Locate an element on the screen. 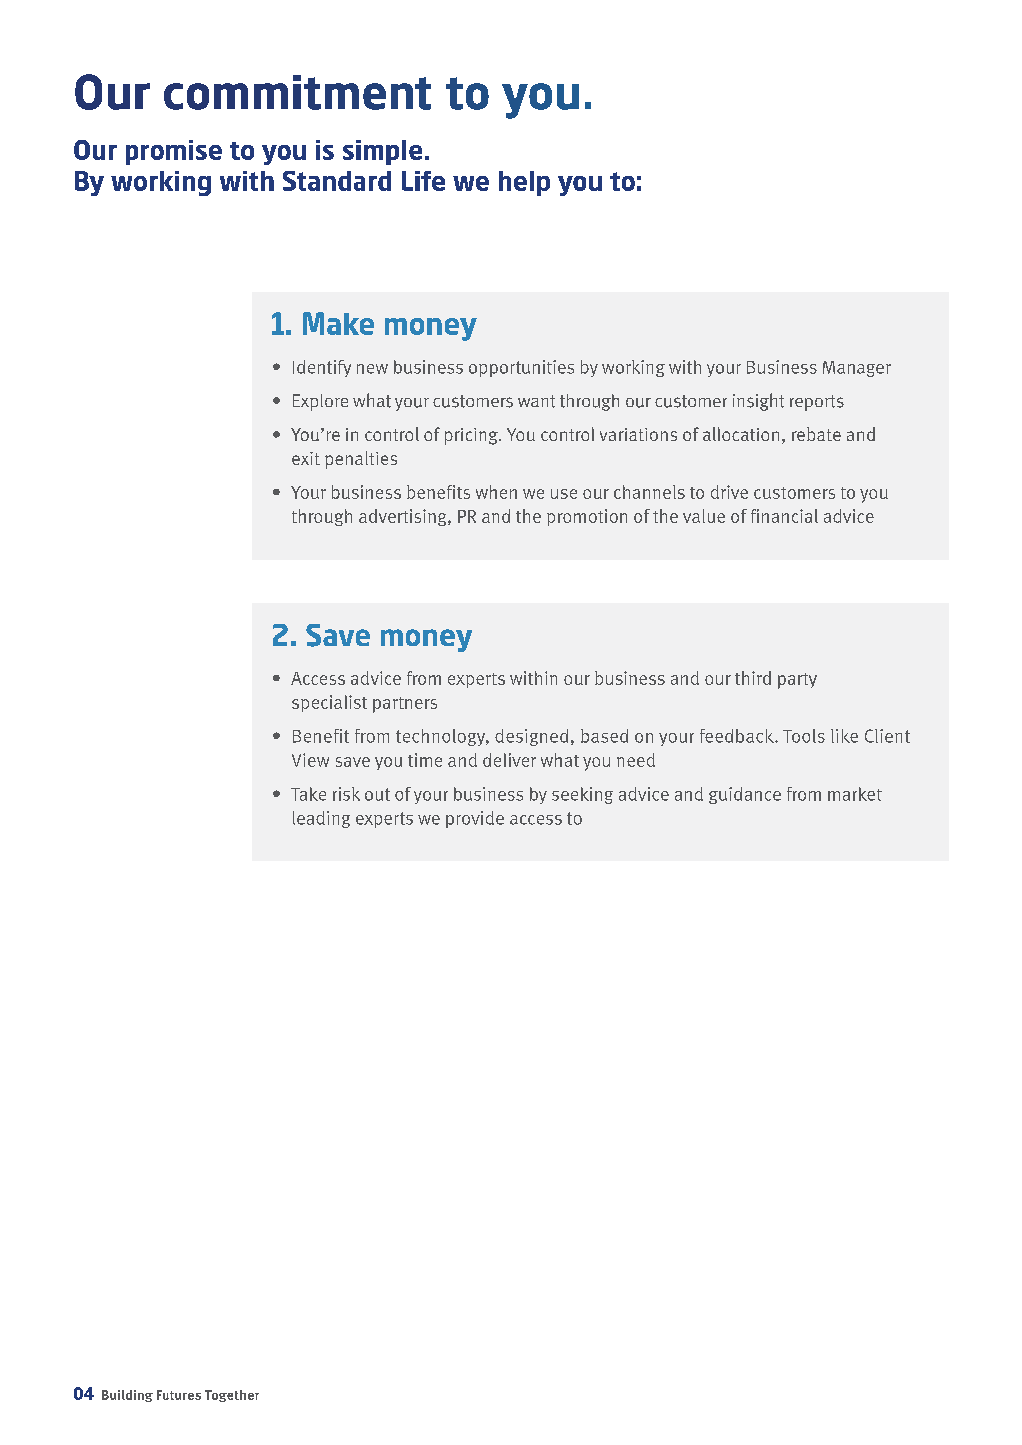  promise is located at coordinates (174, 152).
